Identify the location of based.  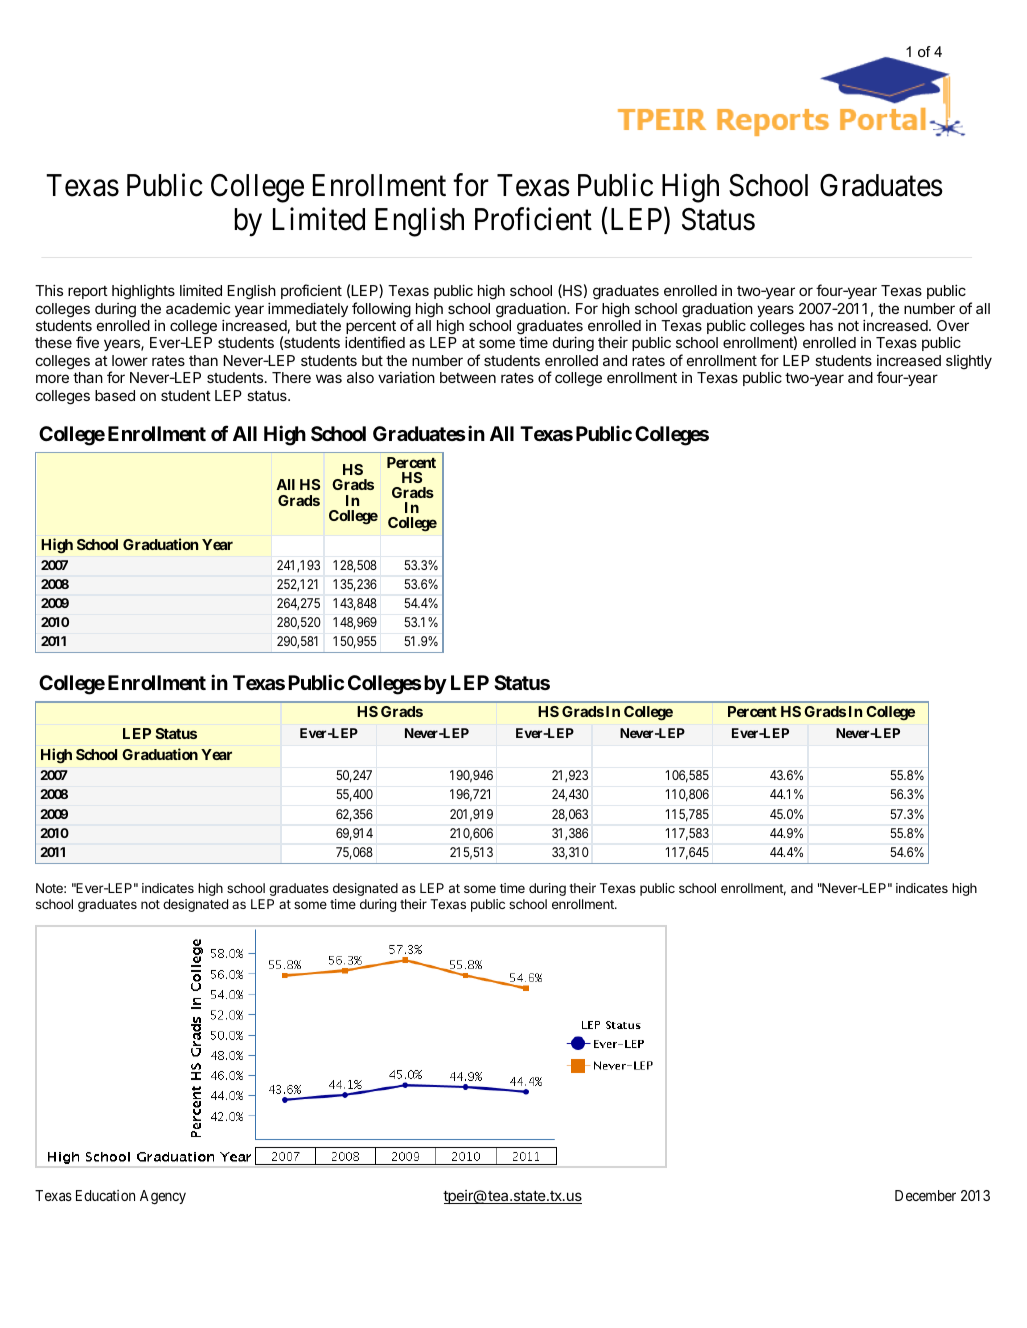
(115, 395).
